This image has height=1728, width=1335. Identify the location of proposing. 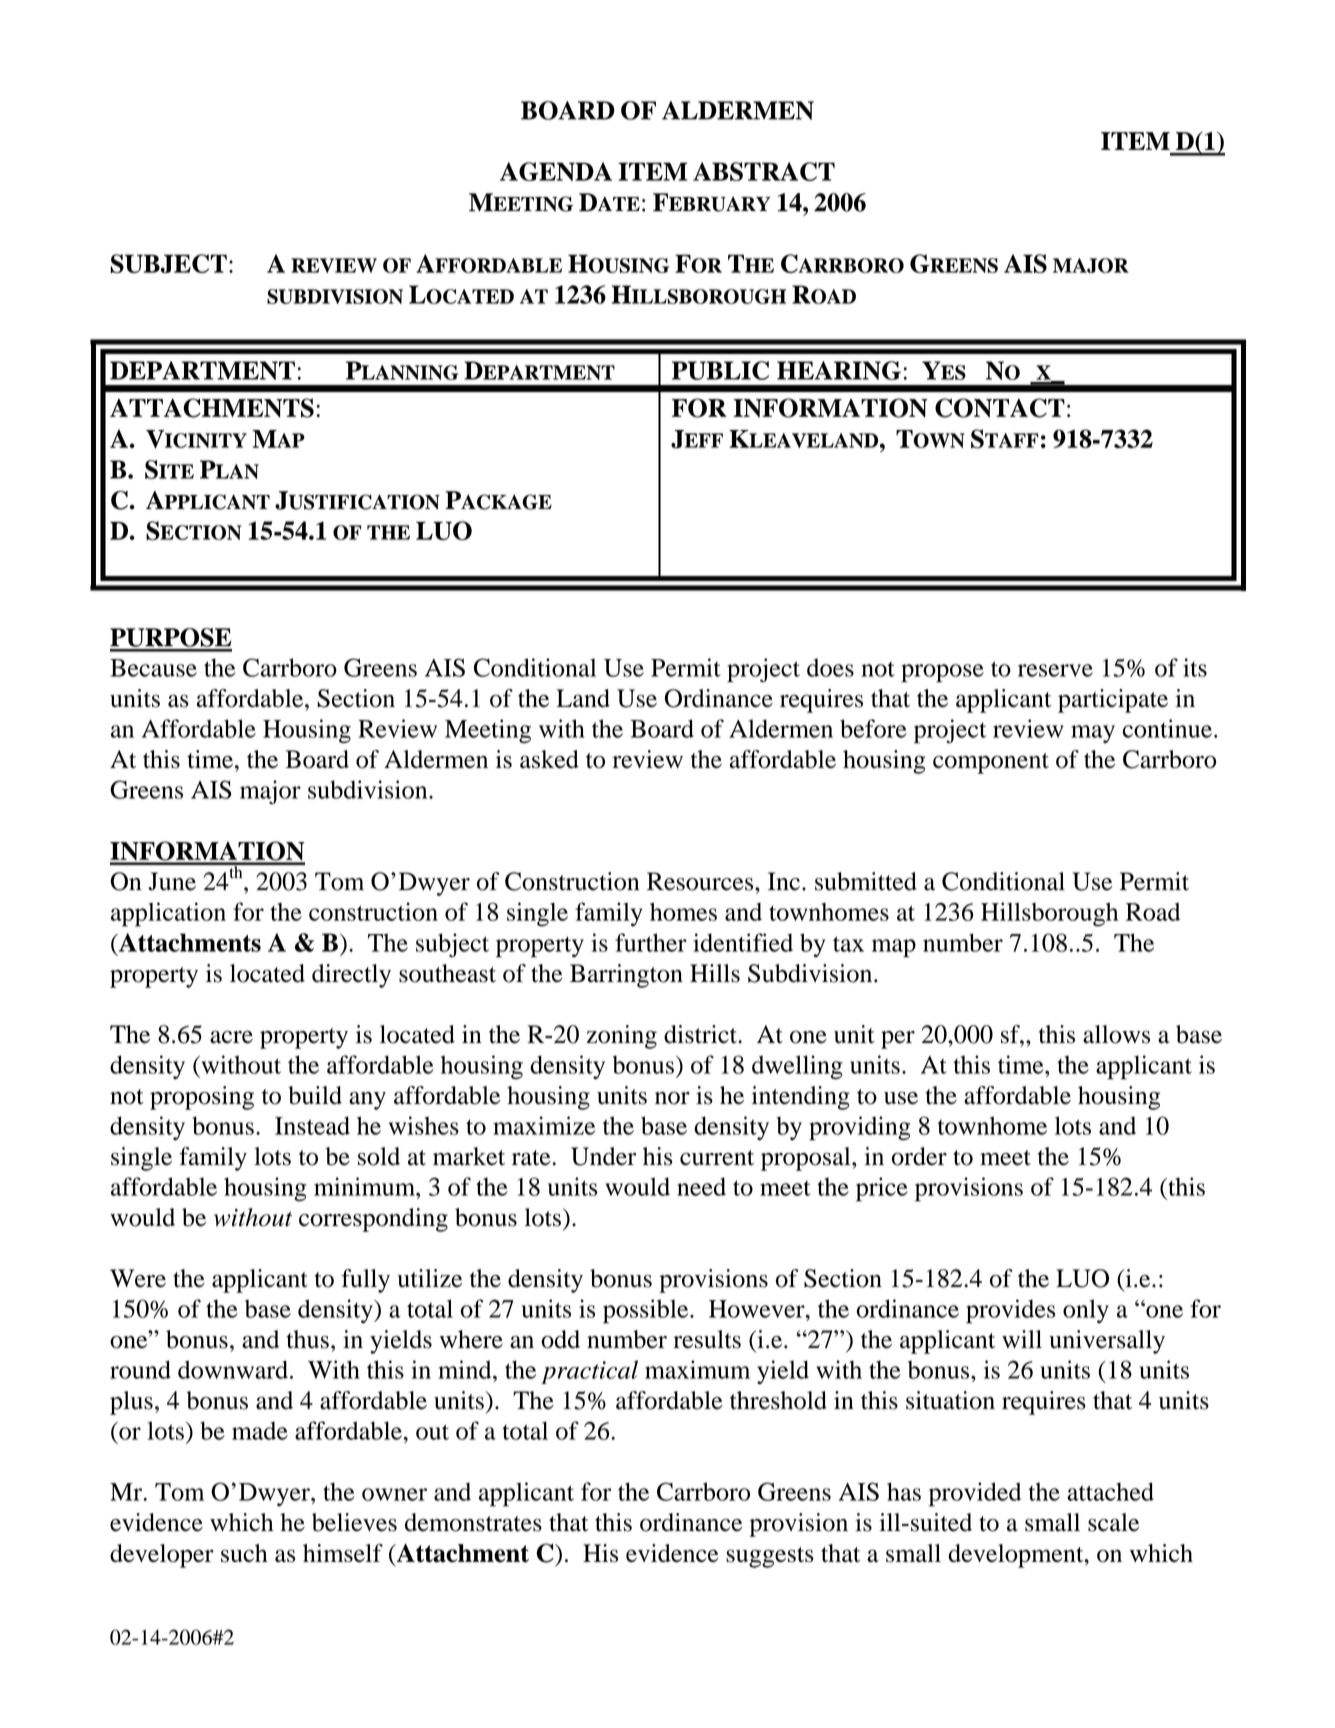
(202, 1098).
